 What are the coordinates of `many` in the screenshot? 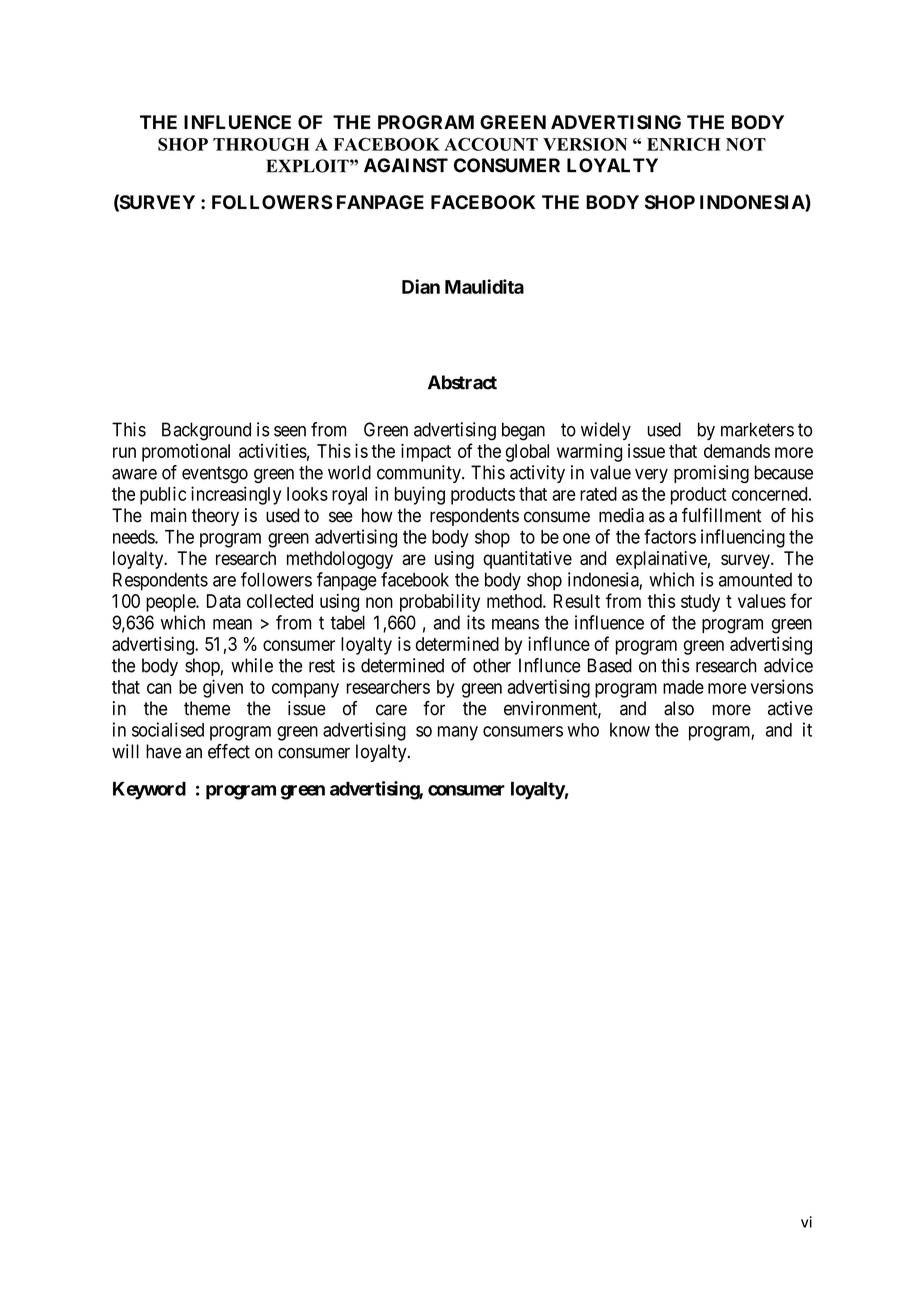 It's located at (458, 733).
